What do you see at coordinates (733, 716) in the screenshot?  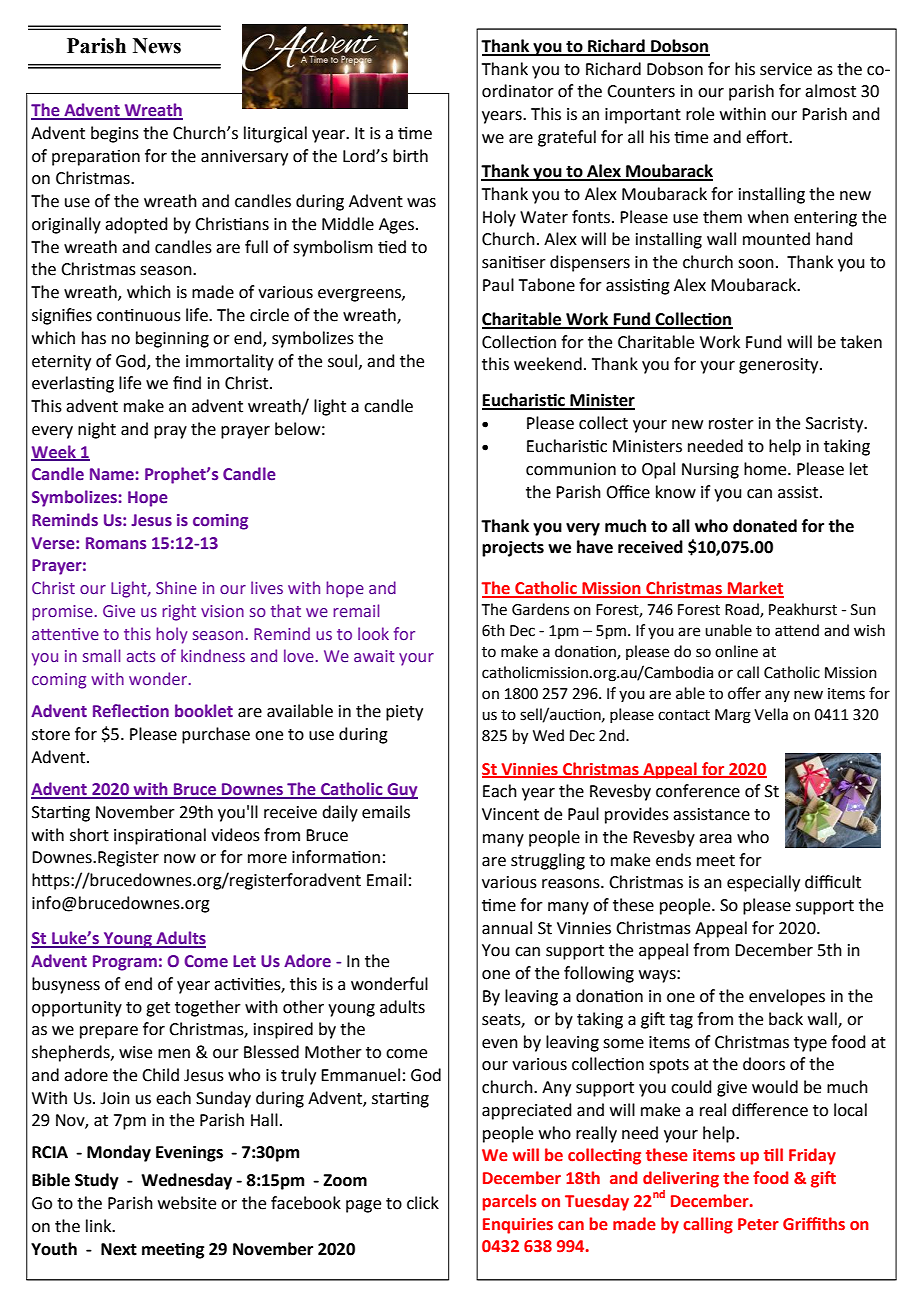 I see `Marg` at bounding box center [733, 716].
